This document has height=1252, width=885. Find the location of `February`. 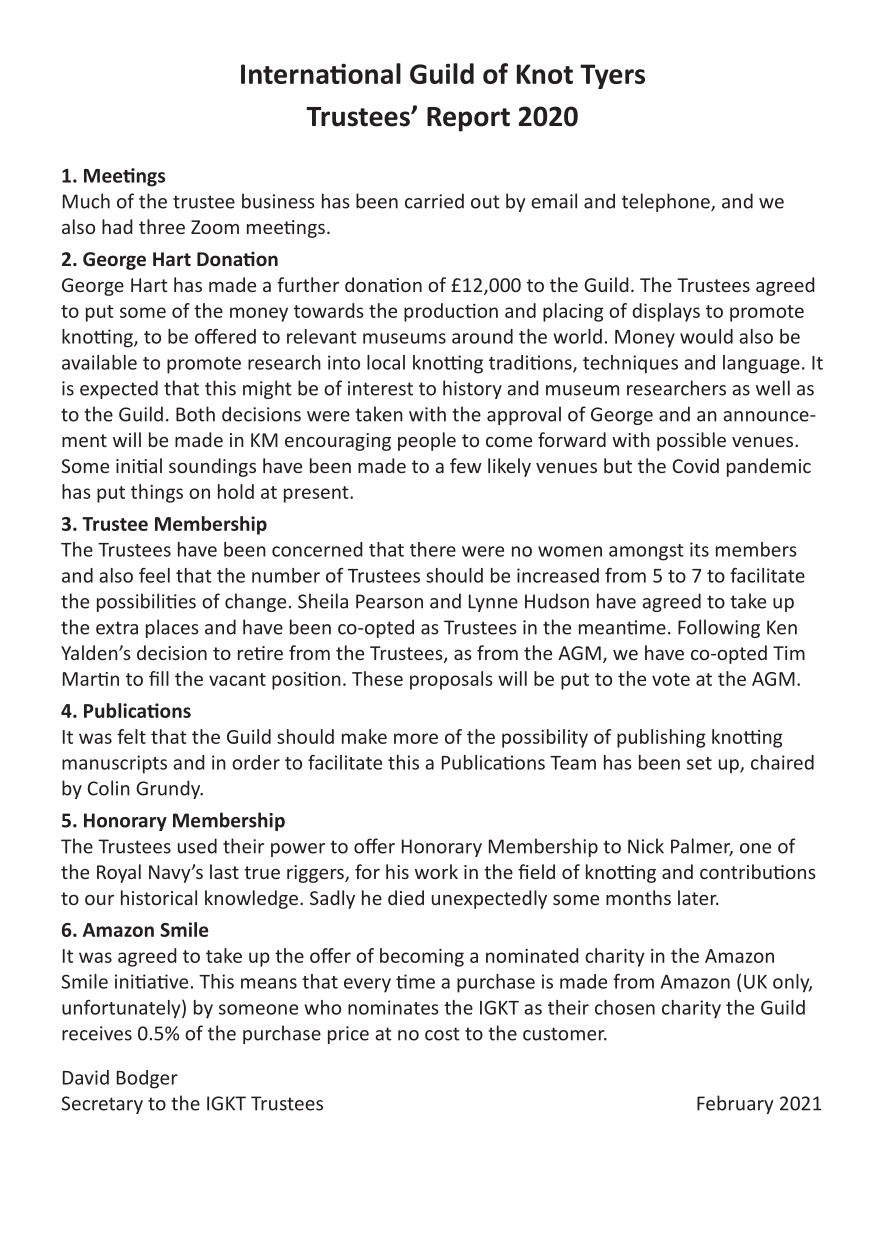

February is located at coordinates (735, 1104).
